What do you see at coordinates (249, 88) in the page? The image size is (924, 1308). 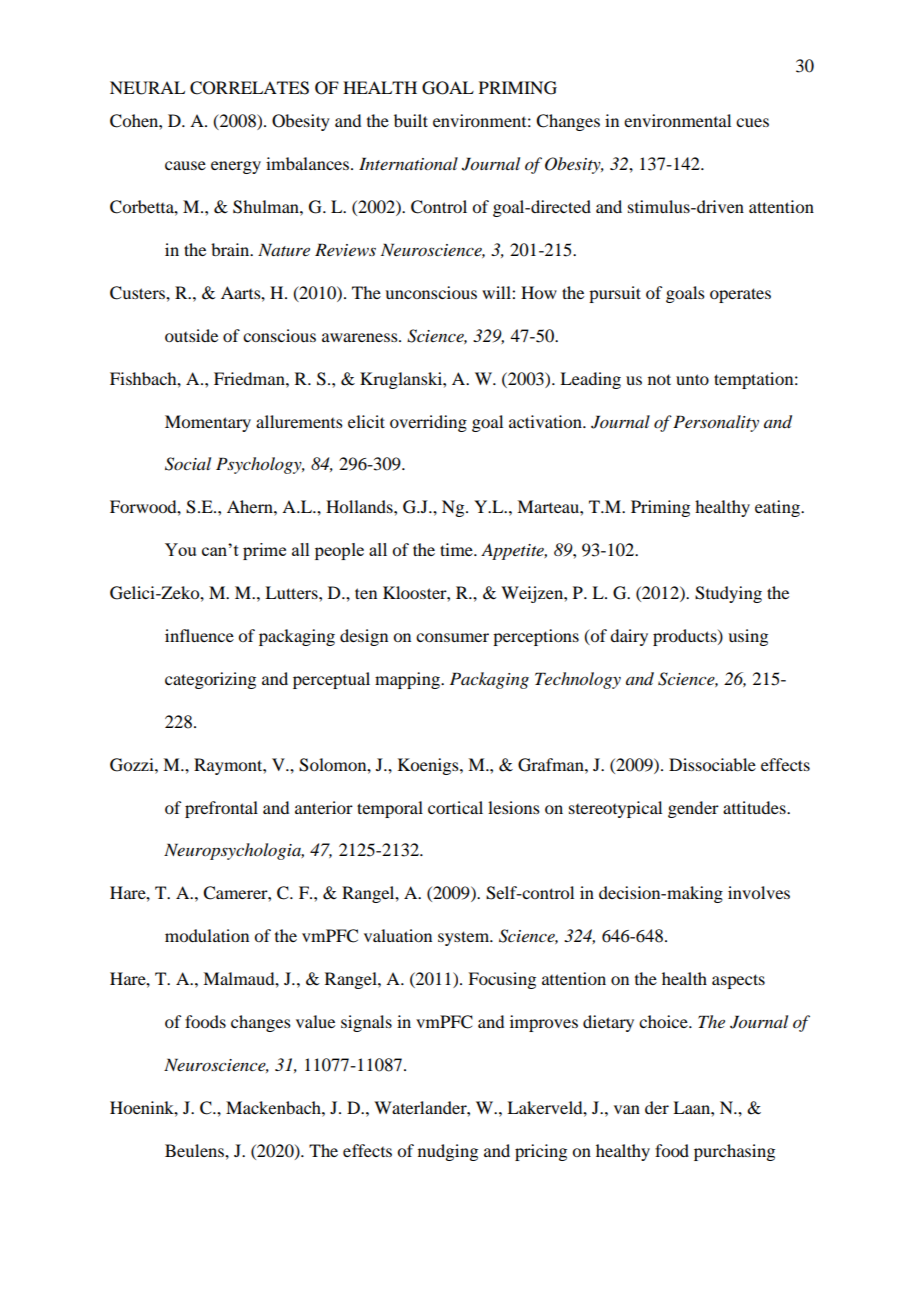 I see `CORRELATES` at bounding box center [249, 88].
